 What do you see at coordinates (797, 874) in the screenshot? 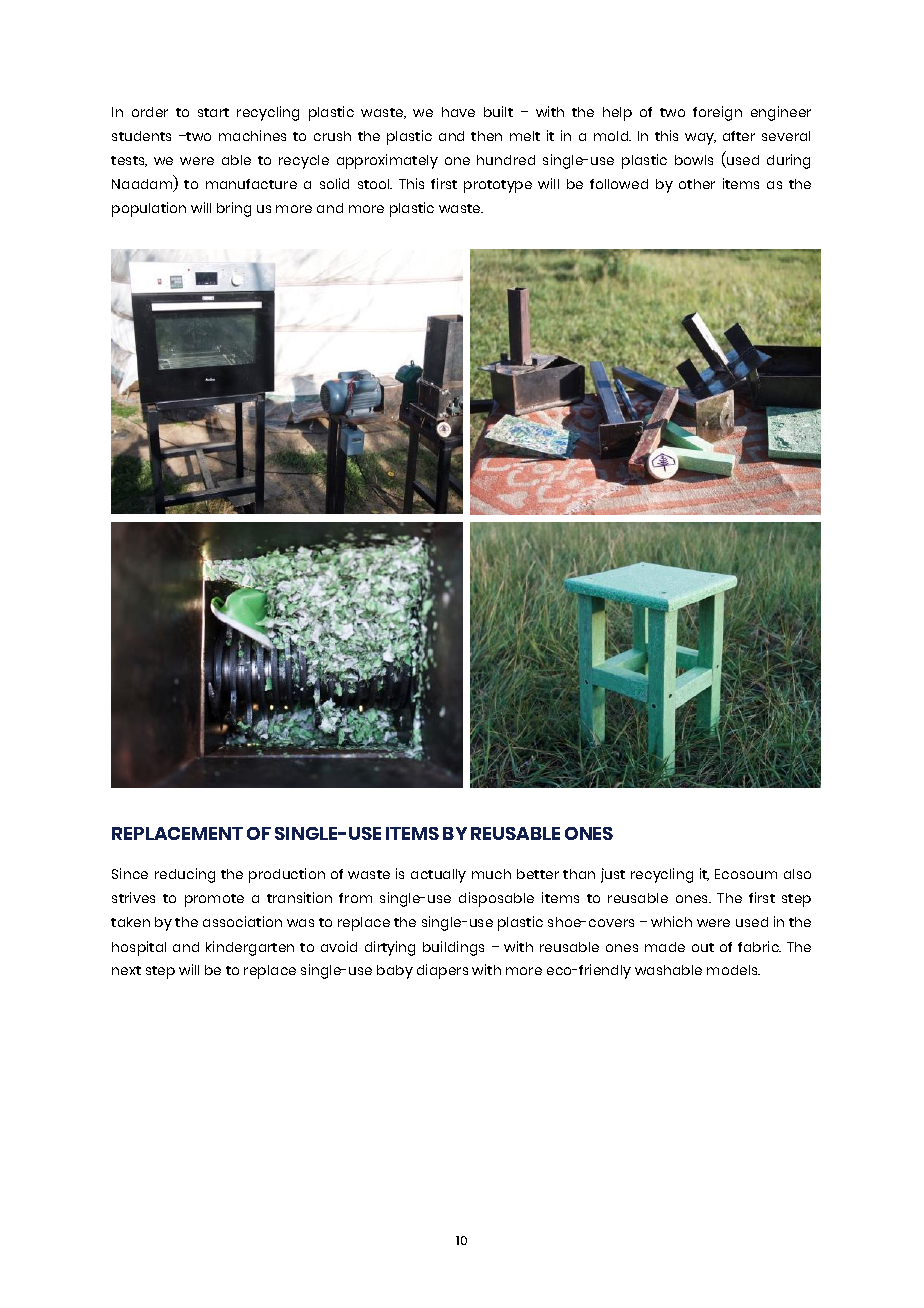
I see `also` at bounding box center [797, 874].
